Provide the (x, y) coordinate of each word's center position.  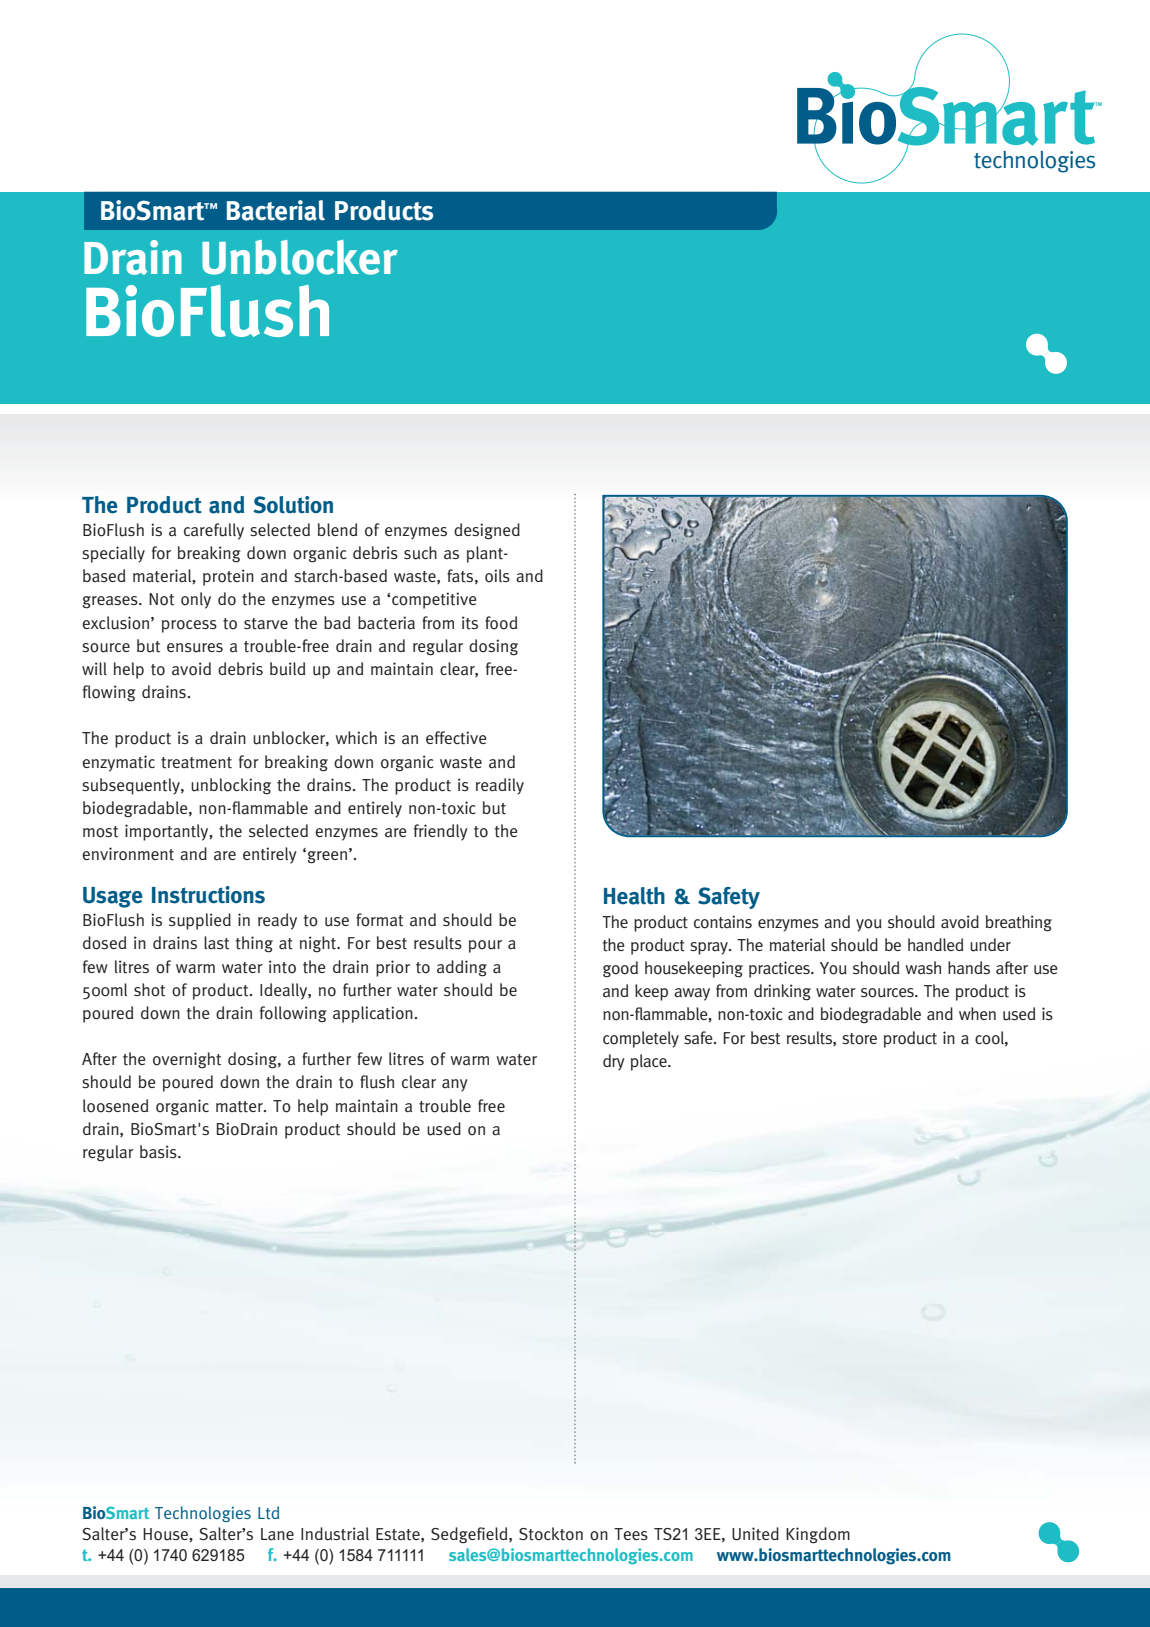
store (859, 1039)
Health (634, 896)
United (755, 1534)
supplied (200, 921)
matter (240, 1107)
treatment (196, 763)
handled (935, 944)
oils (497, 576)
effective (456, 738)
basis (159, 1151)
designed (487, 531)
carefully (214, 531)
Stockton (551, 1534)
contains (723, 922)
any (455, 1085)
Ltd (268, 1512)
